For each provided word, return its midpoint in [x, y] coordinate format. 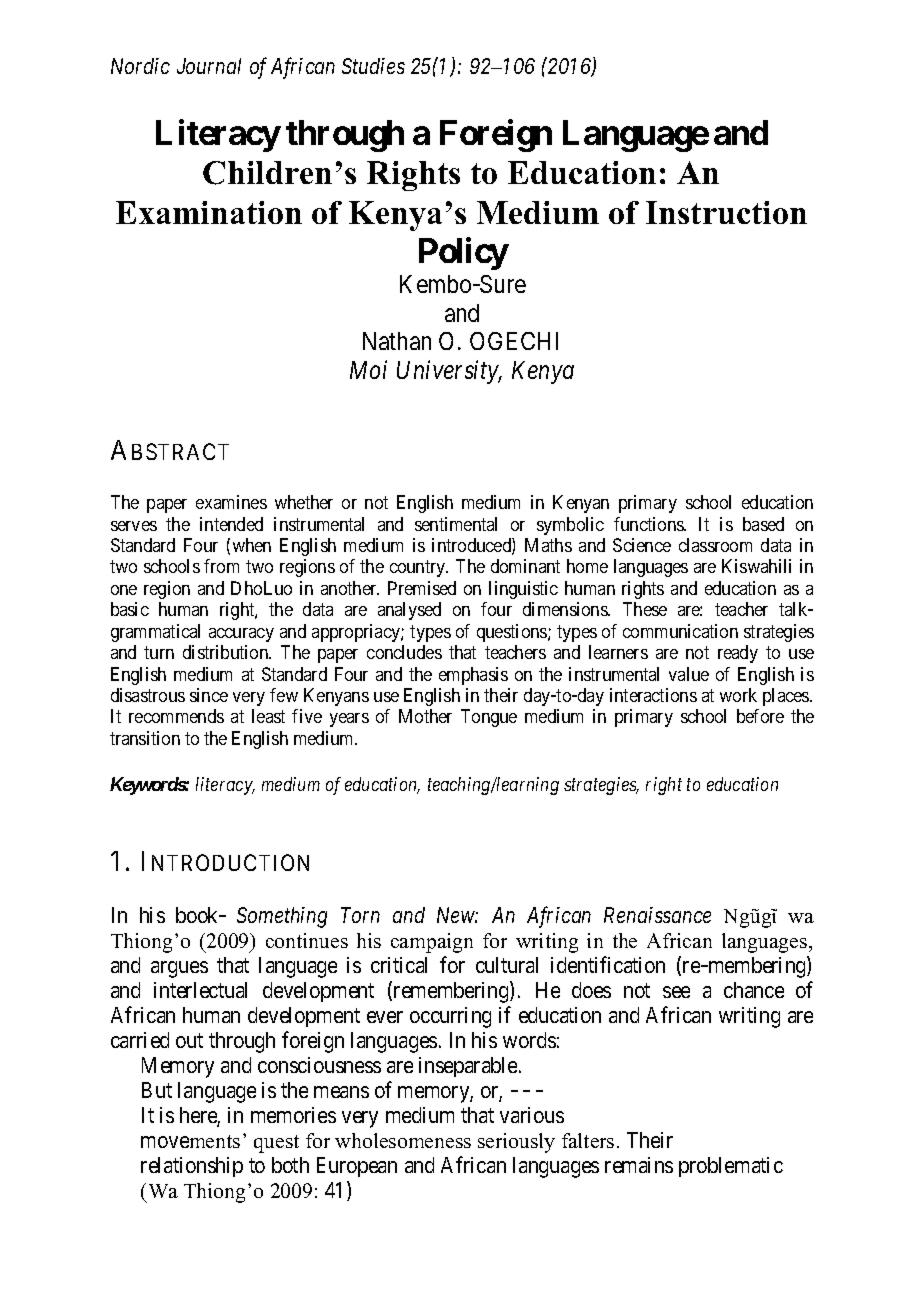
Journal [209, 66]
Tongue [489, 718]
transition [145, 738]
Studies [373, 66]
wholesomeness [403, 1140]
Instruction [726, 212]
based [763, 524]
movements [190, 1141]
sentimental [456, 524]
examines [231, 502]
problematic [731, 1167]
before [760, 716]
